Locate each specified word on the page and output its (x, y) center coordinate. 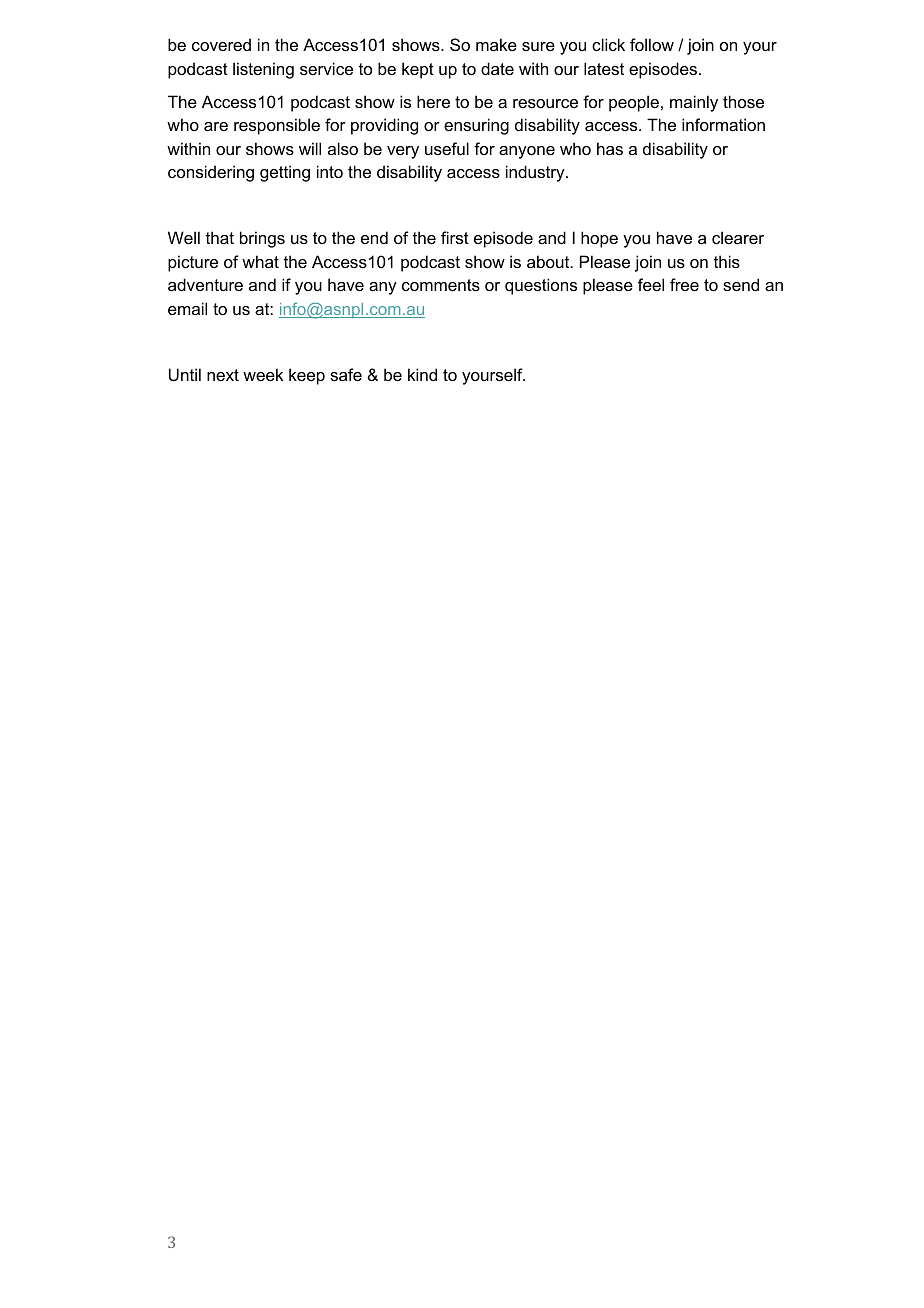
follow (652, 44)
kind (422, 374)
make (496, 44)
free (684, 284)
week (263, 374)
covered (221, 44)
